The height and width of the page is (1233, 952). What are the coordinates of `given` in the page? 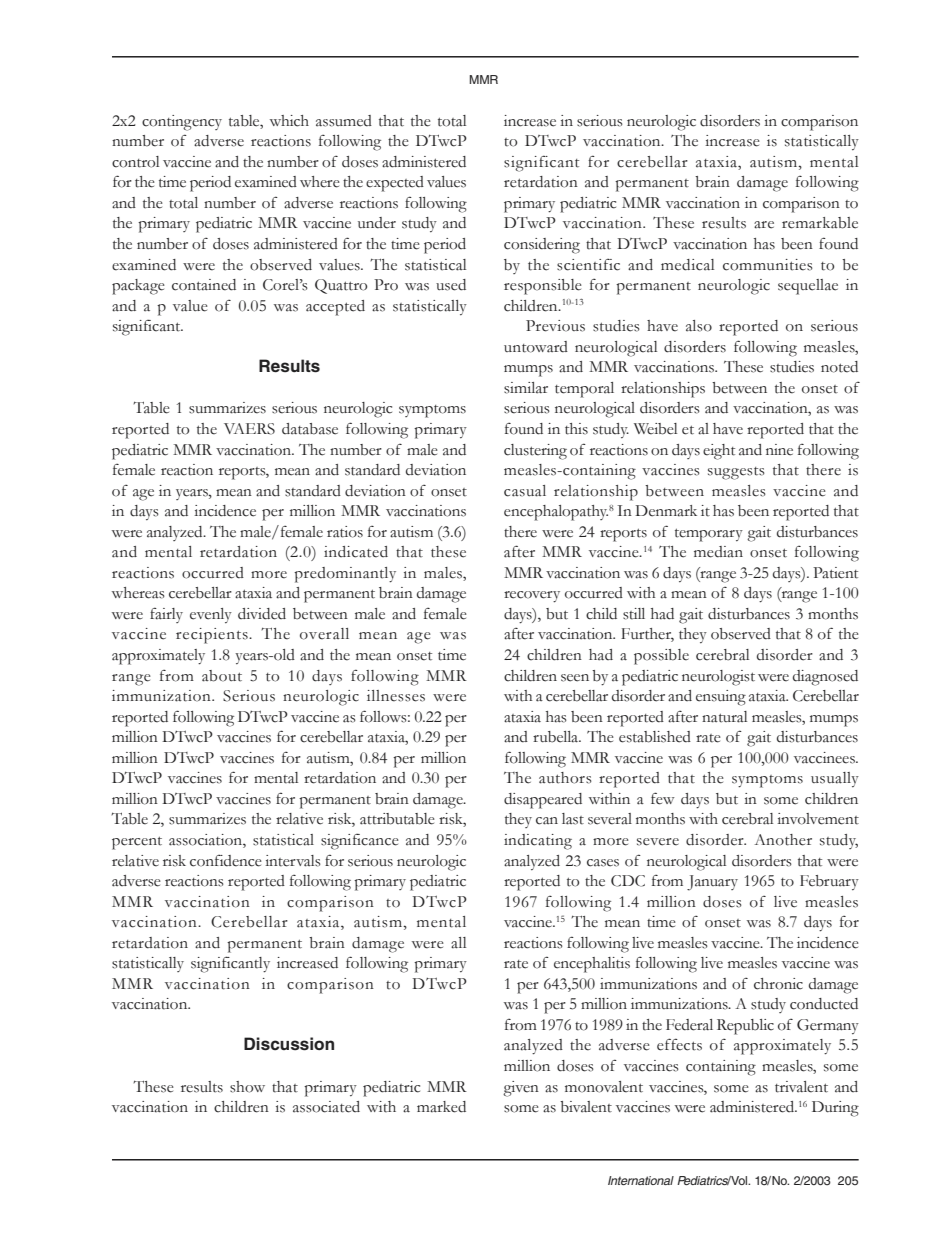 It's located at (521, 1089).
